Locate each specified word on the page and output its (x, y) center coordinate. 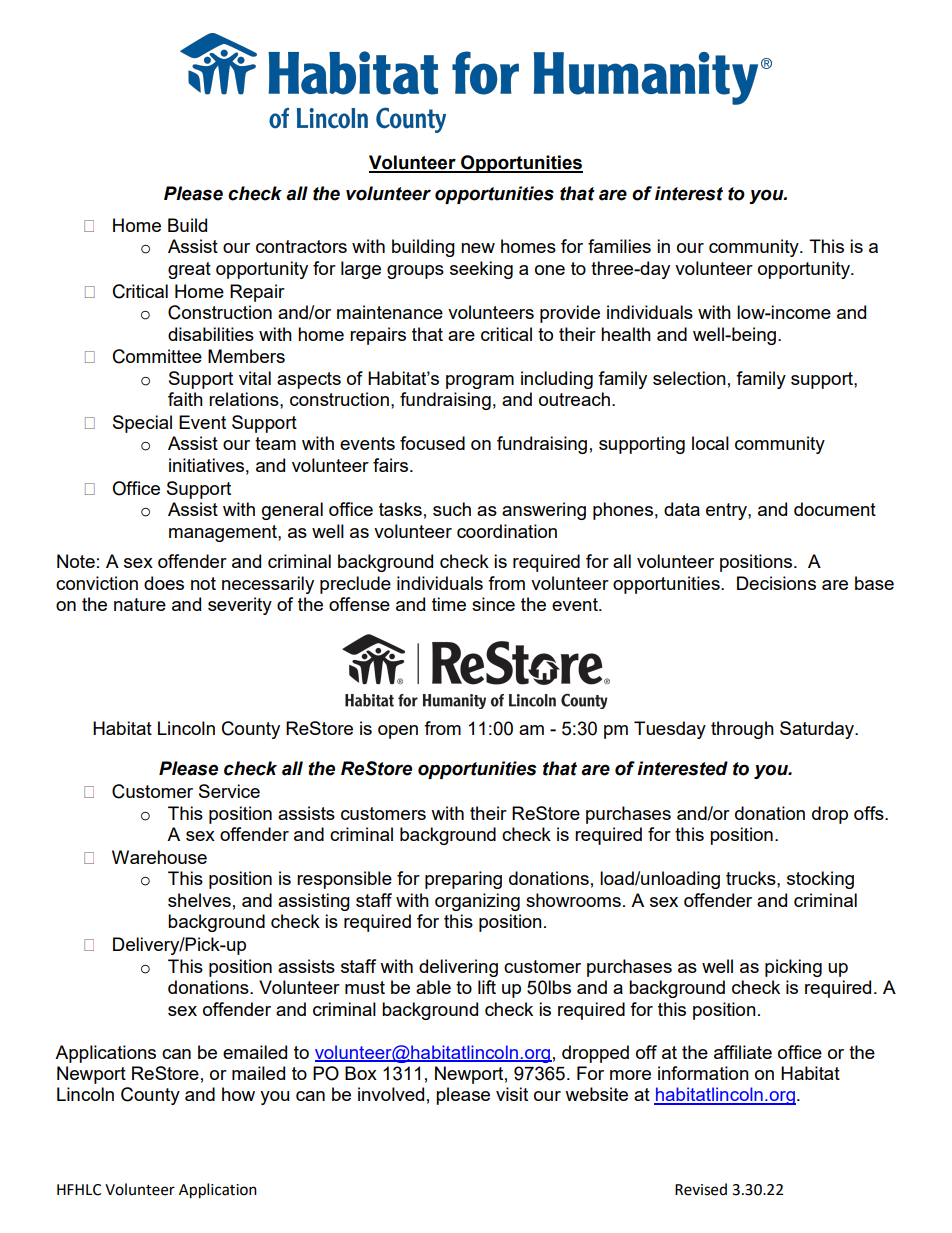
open (398, 732)
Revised (701, 1189)
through (742, 730)
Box (361, 1073)
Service (229, 791)
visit (512, 1094)
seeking (481, 270)
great (189, 270)
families (619, 246)
